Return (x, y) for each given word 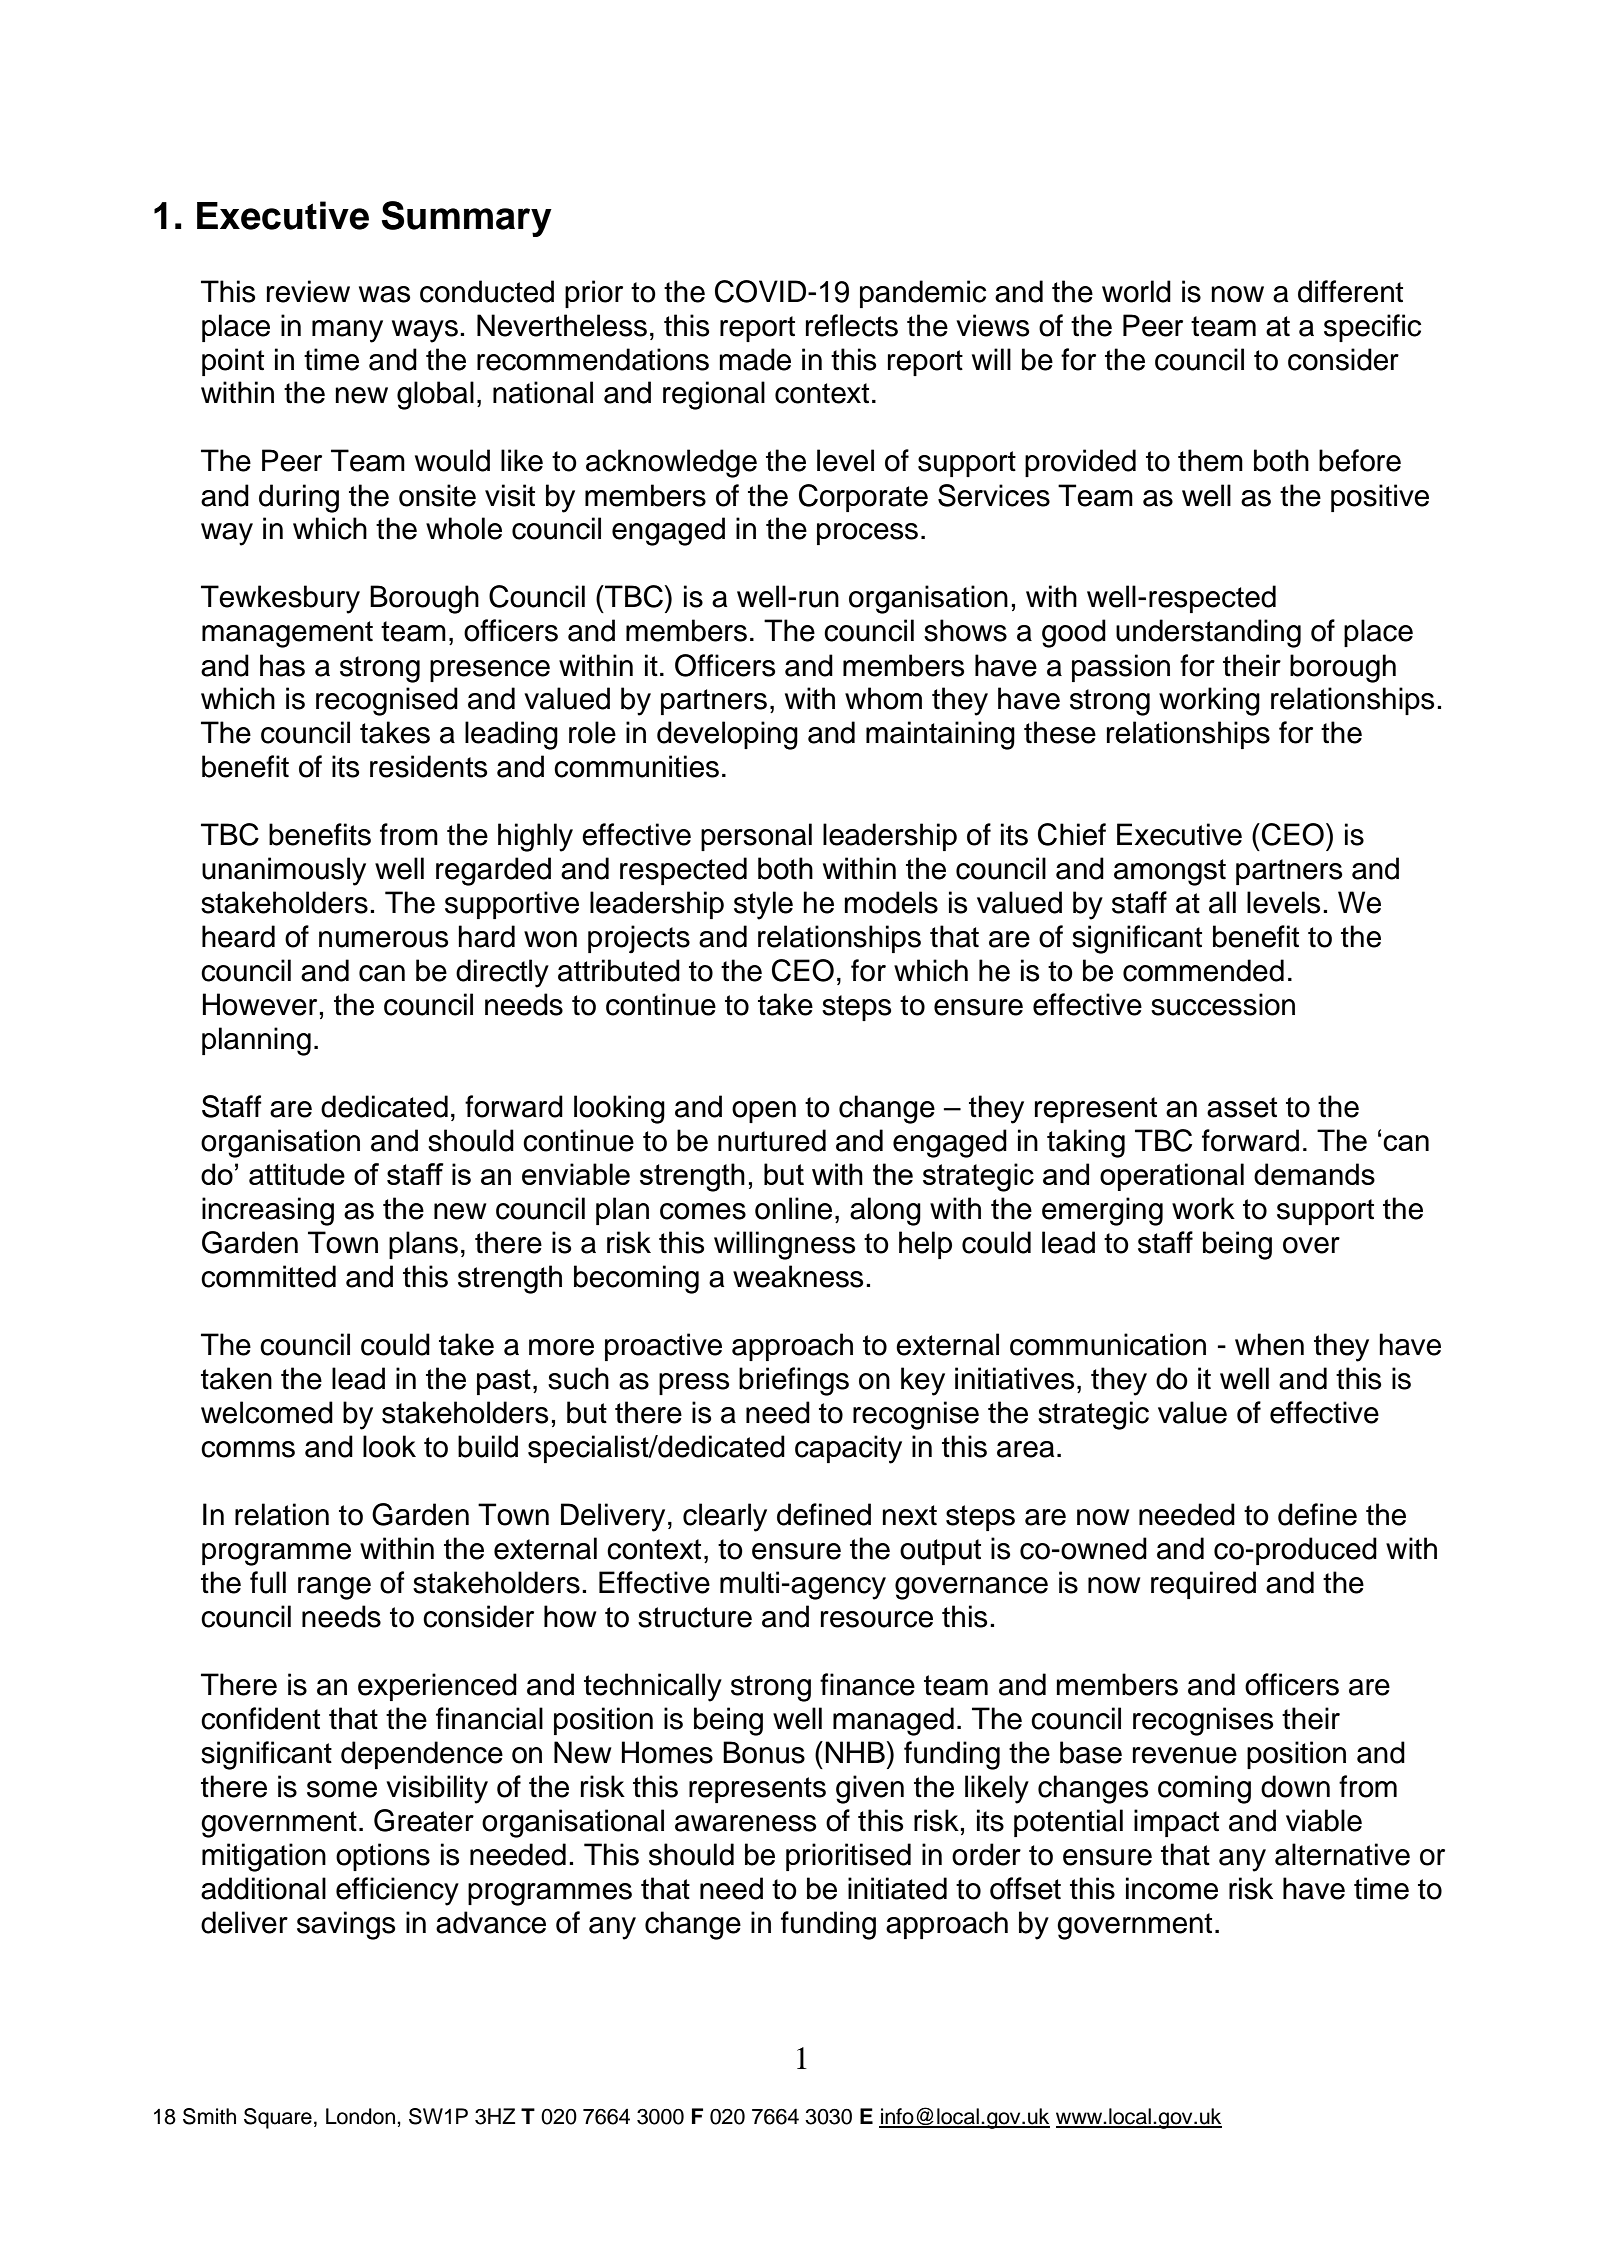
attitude (297, 1174)
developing (727, 735)
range (334, 1588)
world (1136, 291)
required (1203, 1585)
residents (429, 766)
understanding (1208, 633)
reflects (852, 325)
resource (877, 1619)
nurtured (772, 1140)
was (385, 294)
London (360, 2116)
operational (1172, 1177)
